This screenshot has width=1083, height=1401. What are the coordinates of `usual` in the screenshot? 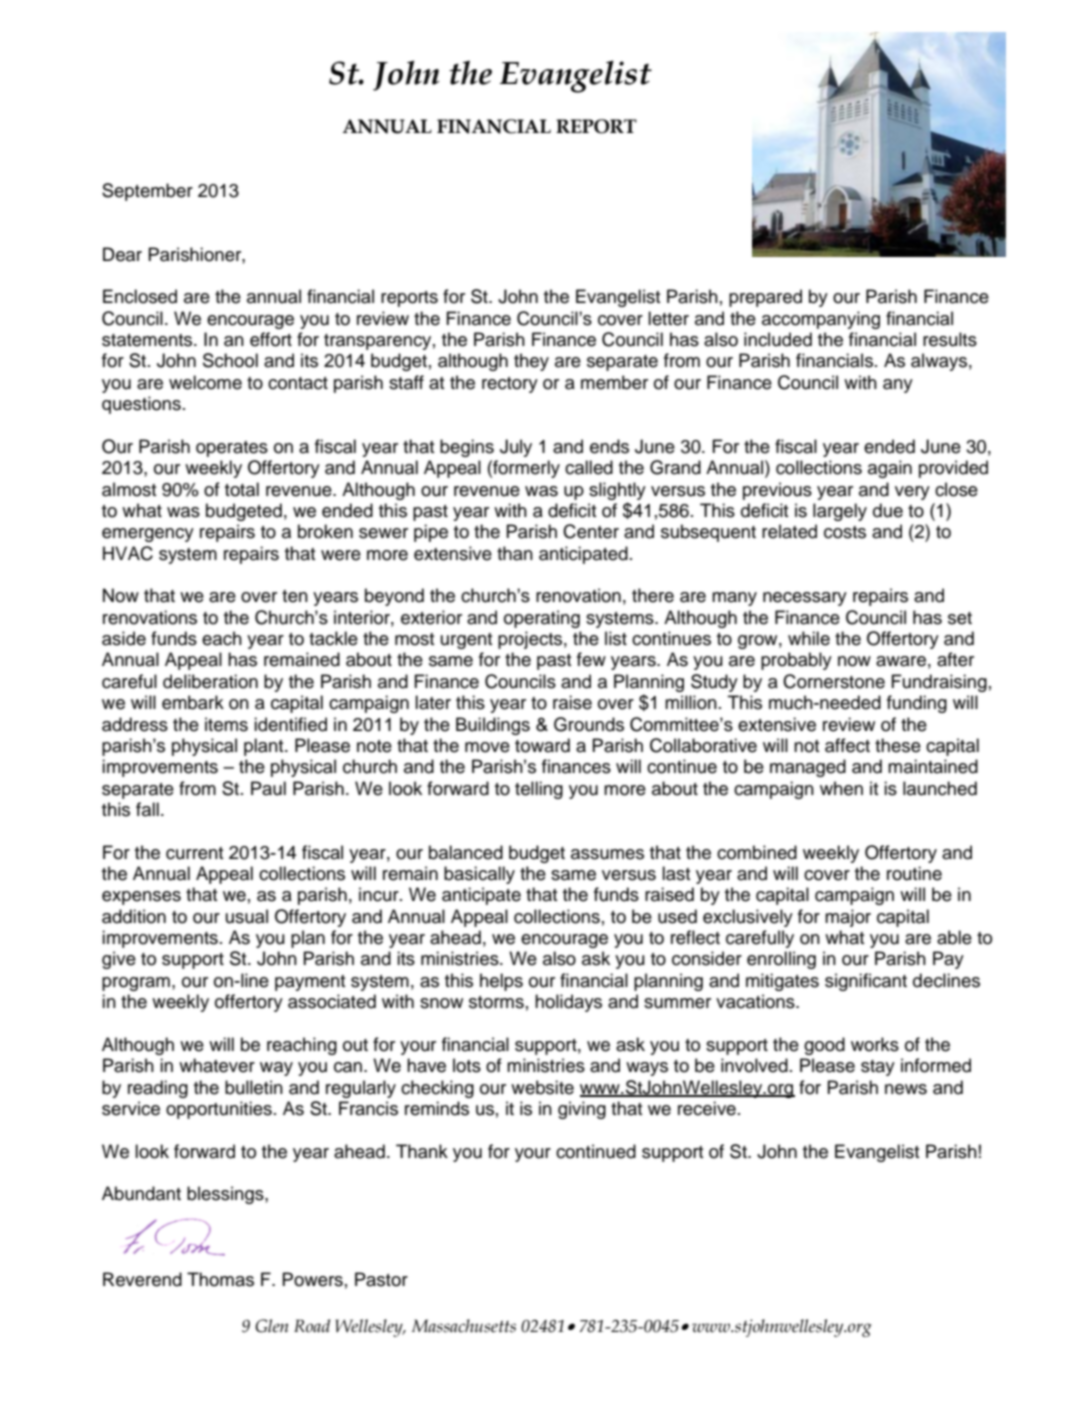 It's located at (247, 916).
